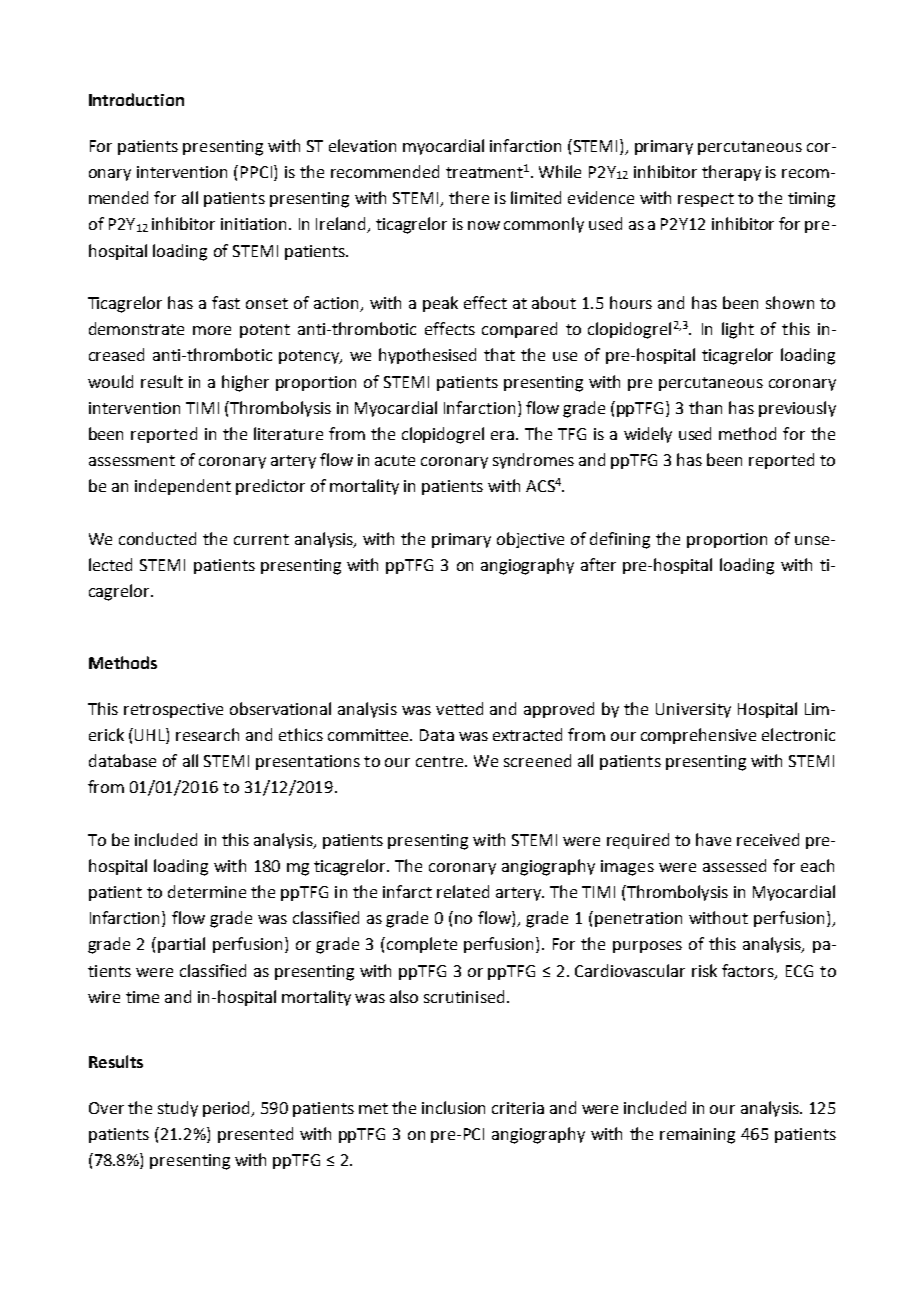 This page has height=1309, width=924. I want to click on study, so click(178, 1109).
